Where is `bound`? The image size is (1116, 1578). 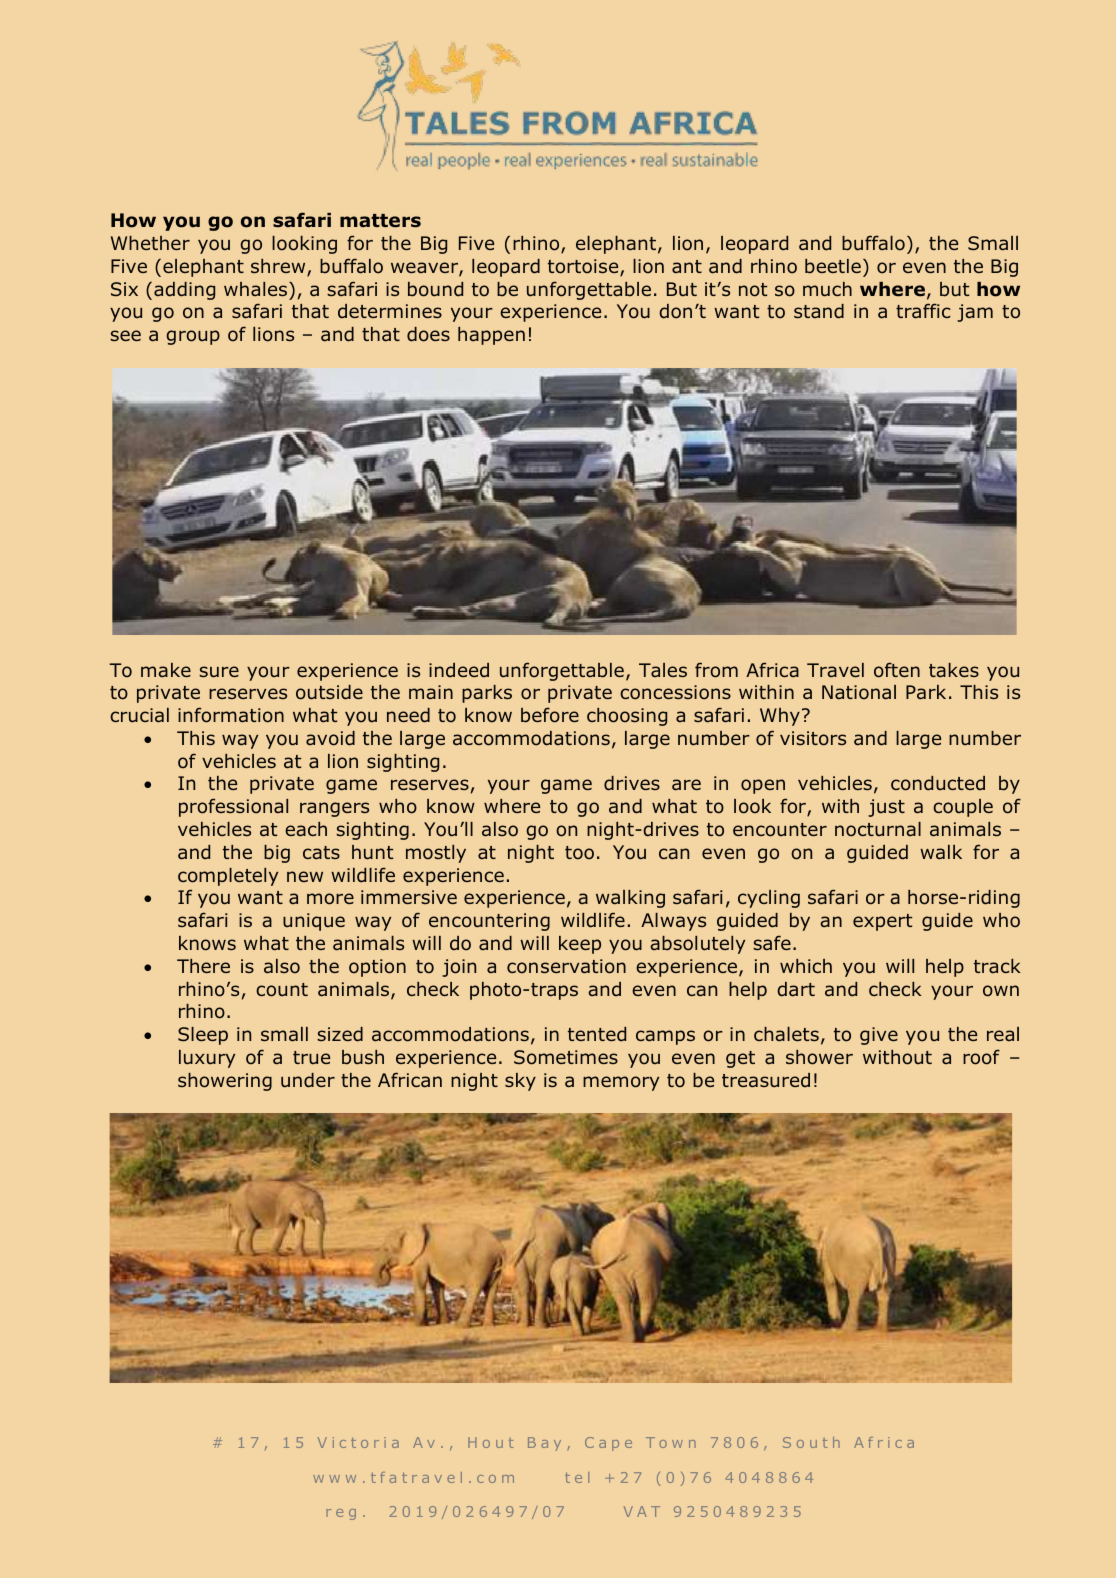
bound is located at coordinates (435, 289).
